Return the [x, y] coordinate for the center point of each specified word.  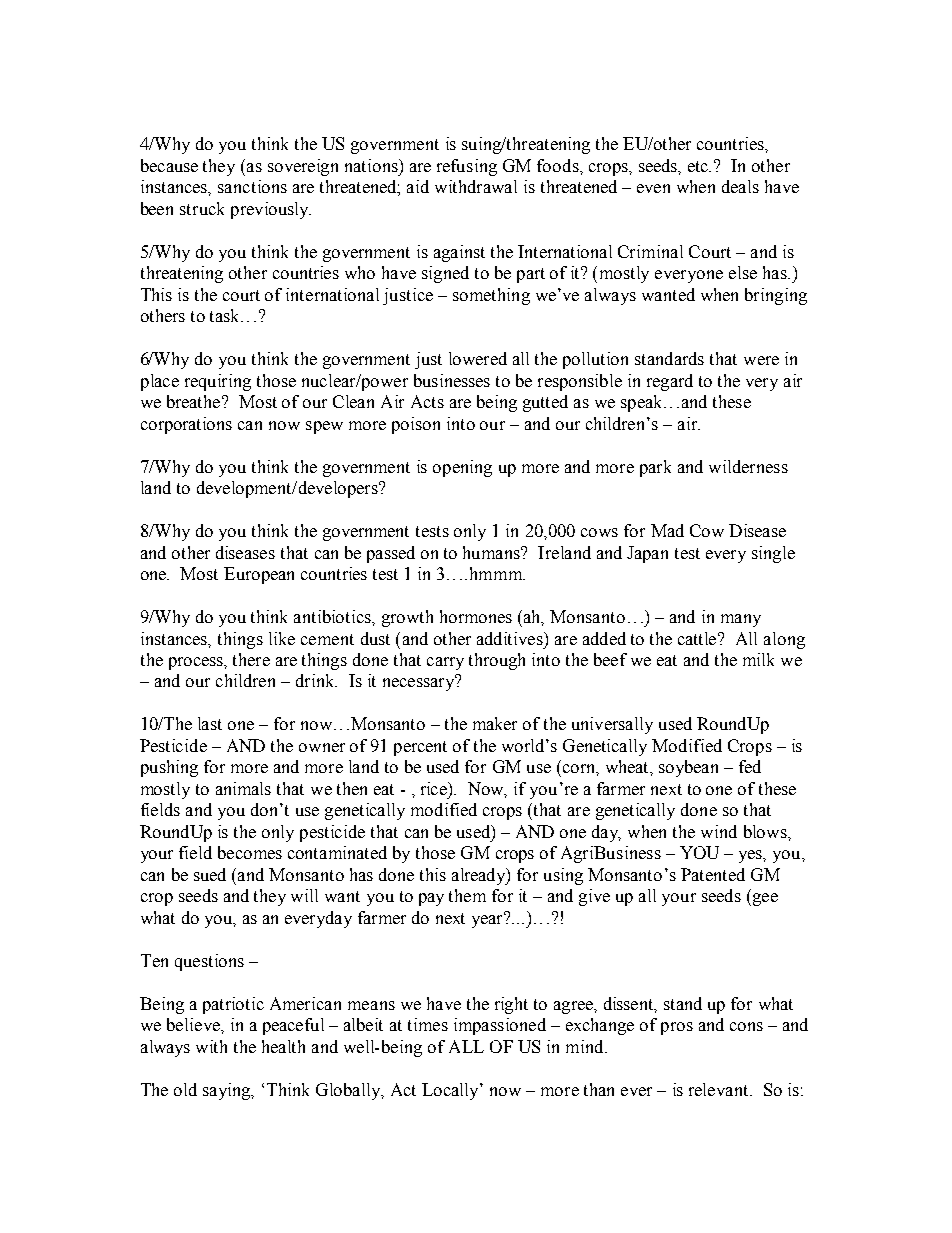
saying [228, 1091]
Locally [451, 1091]
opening [462, 468]
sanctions [252, 186]
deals [740, 186]
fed [750, 766]
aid [418, 186]
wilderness [748, 466]
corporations [186, 425]
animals [243, 788]
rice [435, 789]
